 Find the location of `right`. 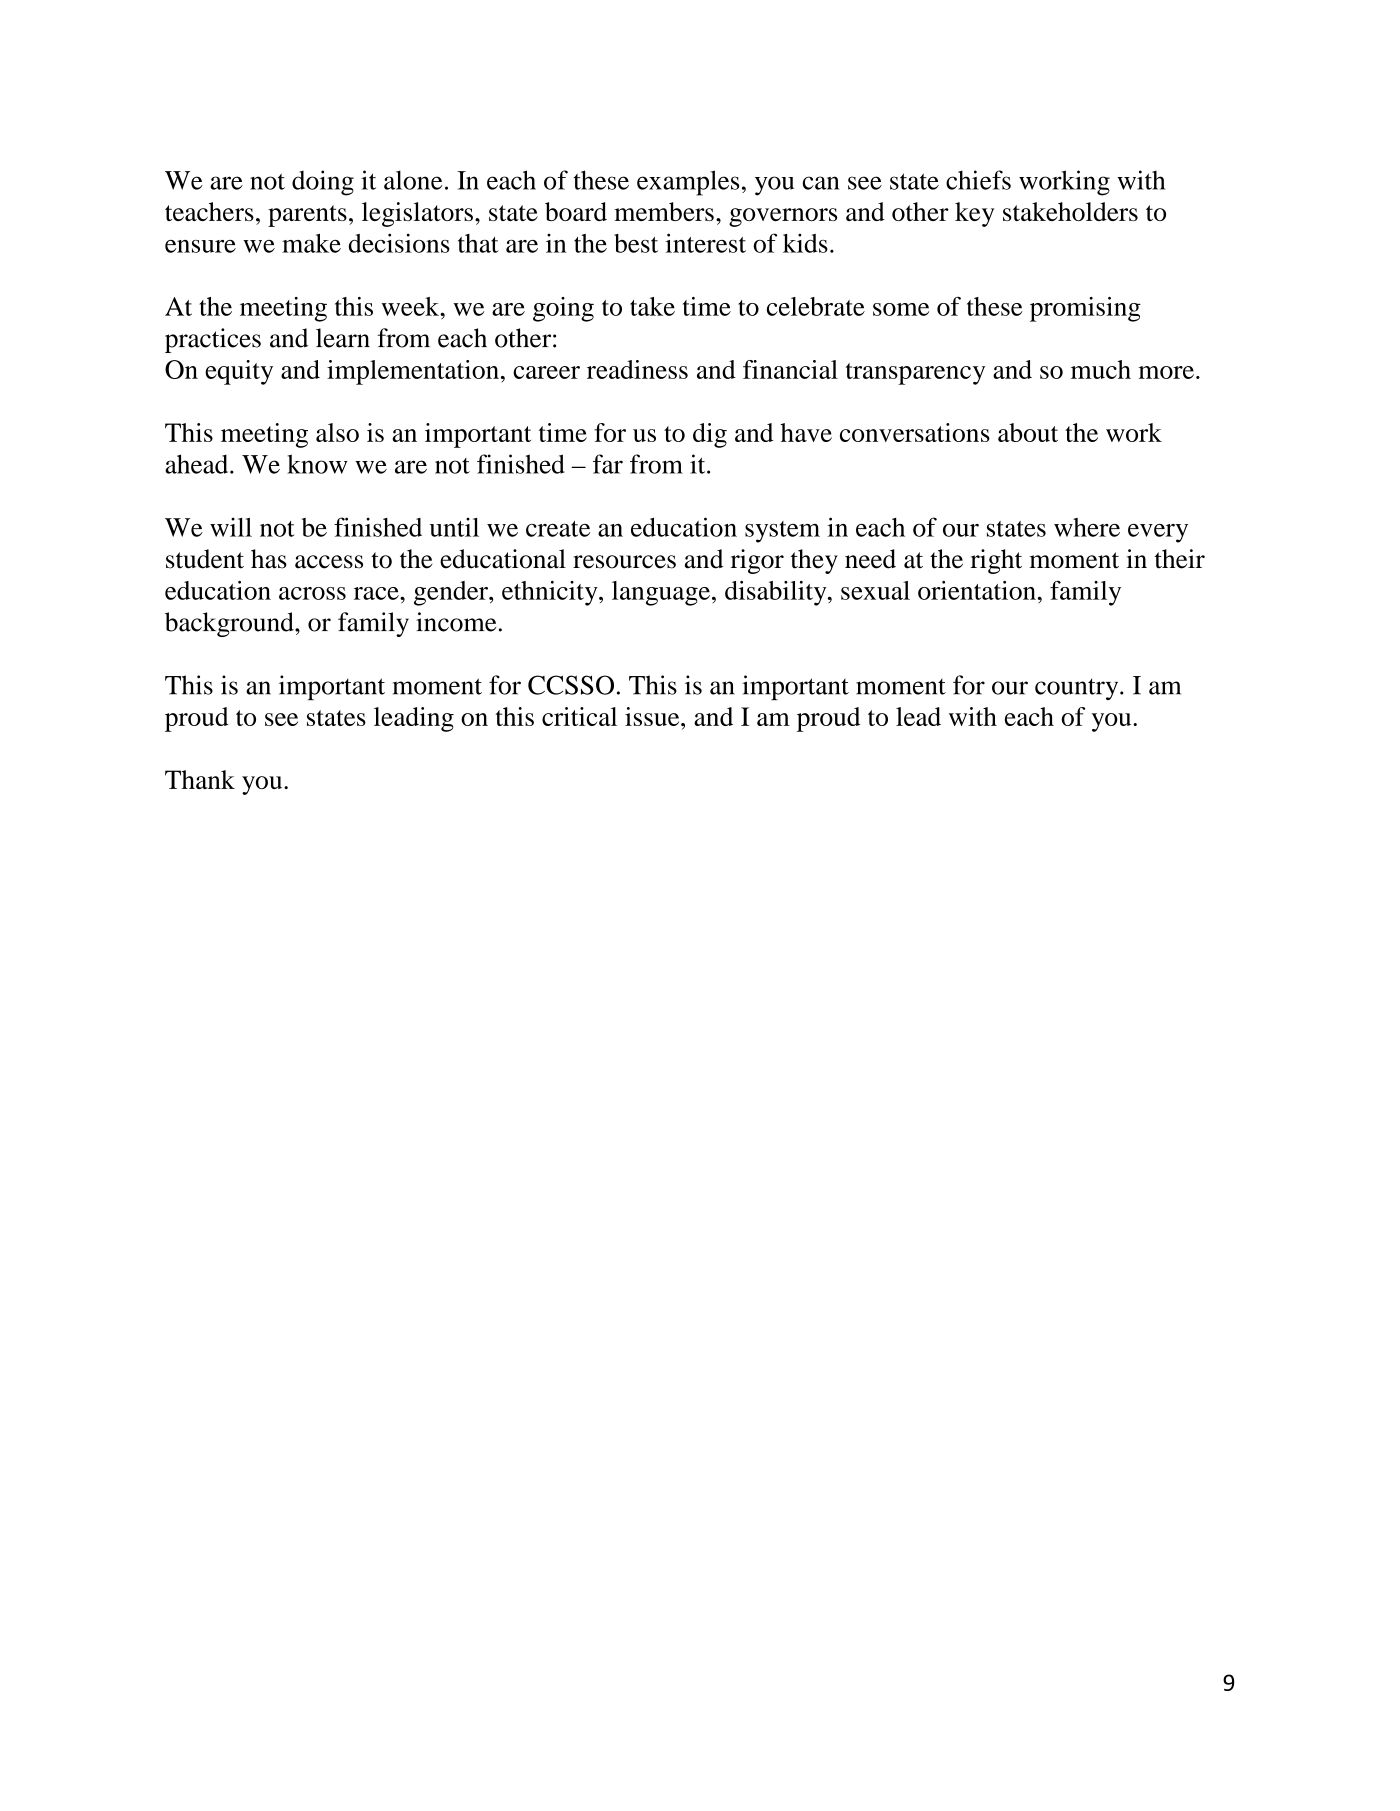

right is located at coordinates (996, 561).
